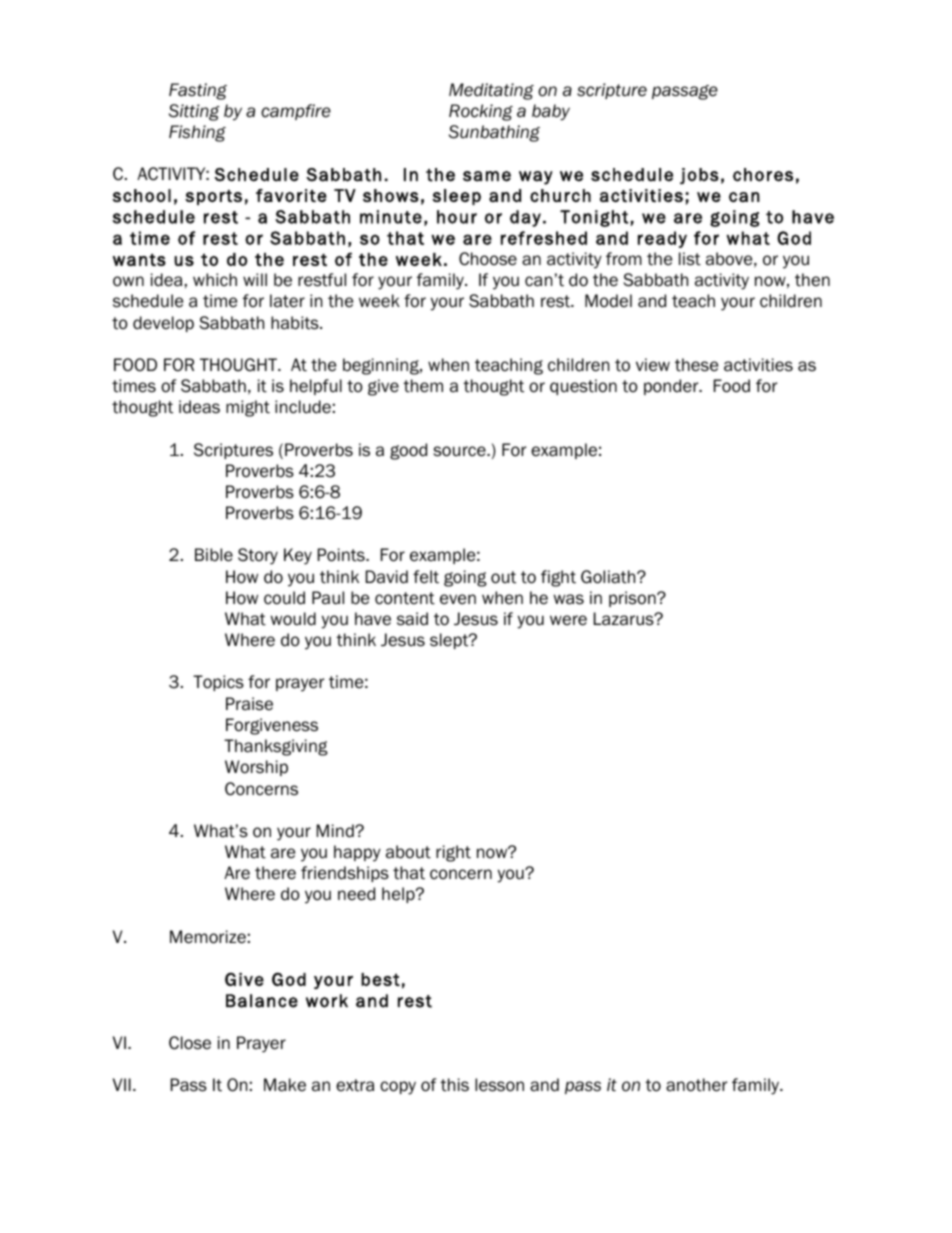 Image resolution: width=952 pixels, height=1233 pixels. I want to click on even, so click(458, 599).
